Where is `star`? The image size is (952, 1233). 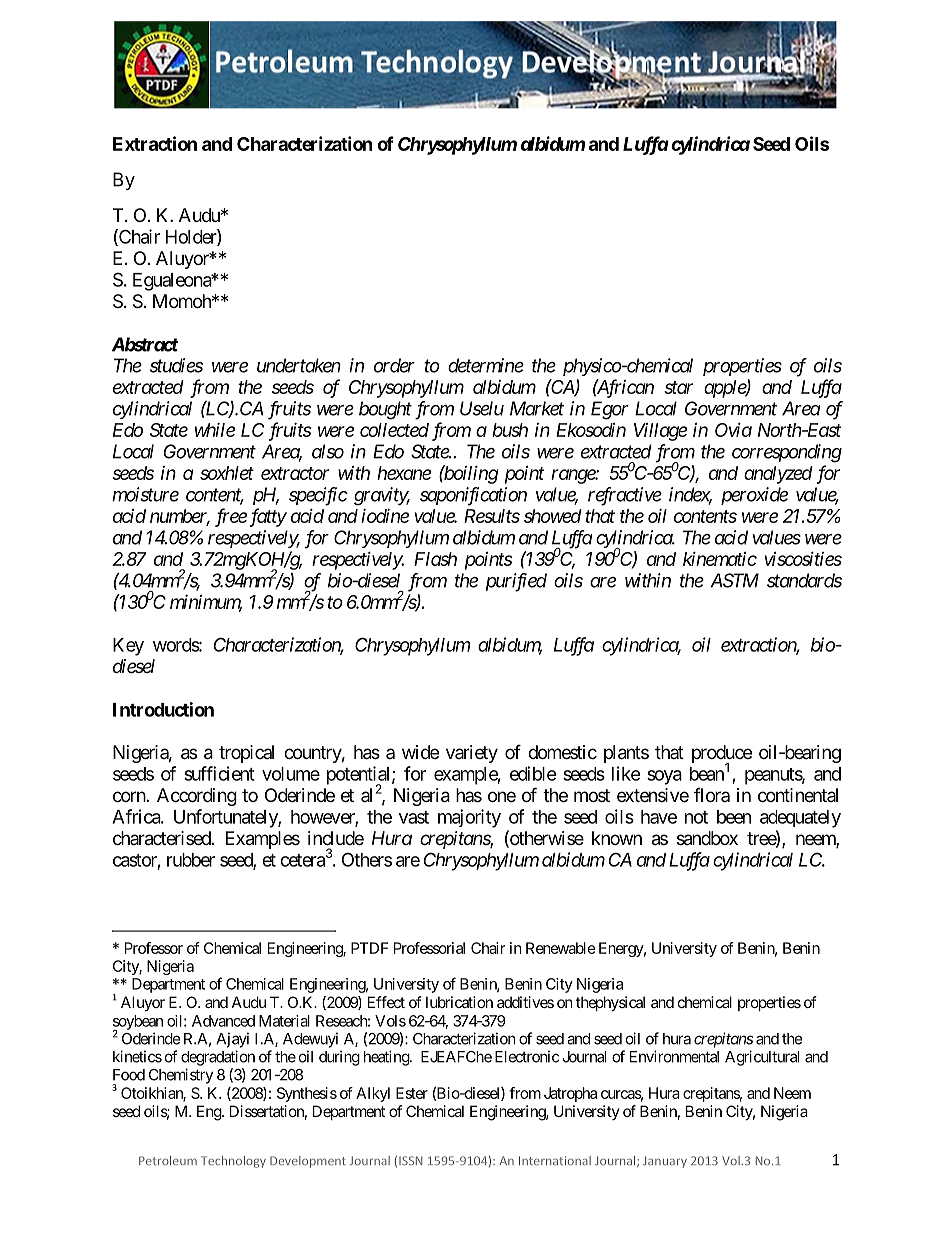 star is located at coordinates (678, 387).
